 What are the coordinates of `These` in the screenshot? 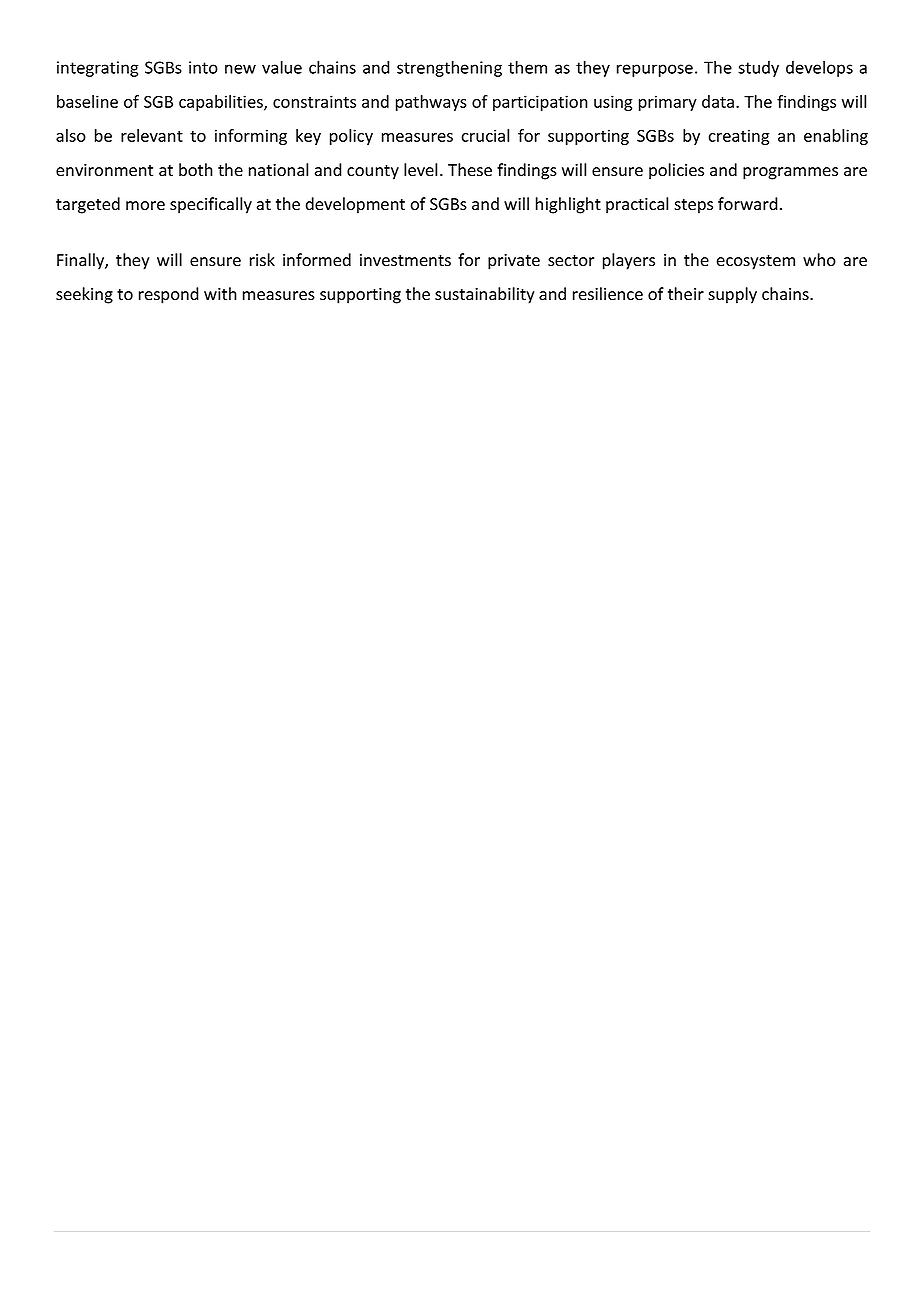 It's located at (470, 170).
